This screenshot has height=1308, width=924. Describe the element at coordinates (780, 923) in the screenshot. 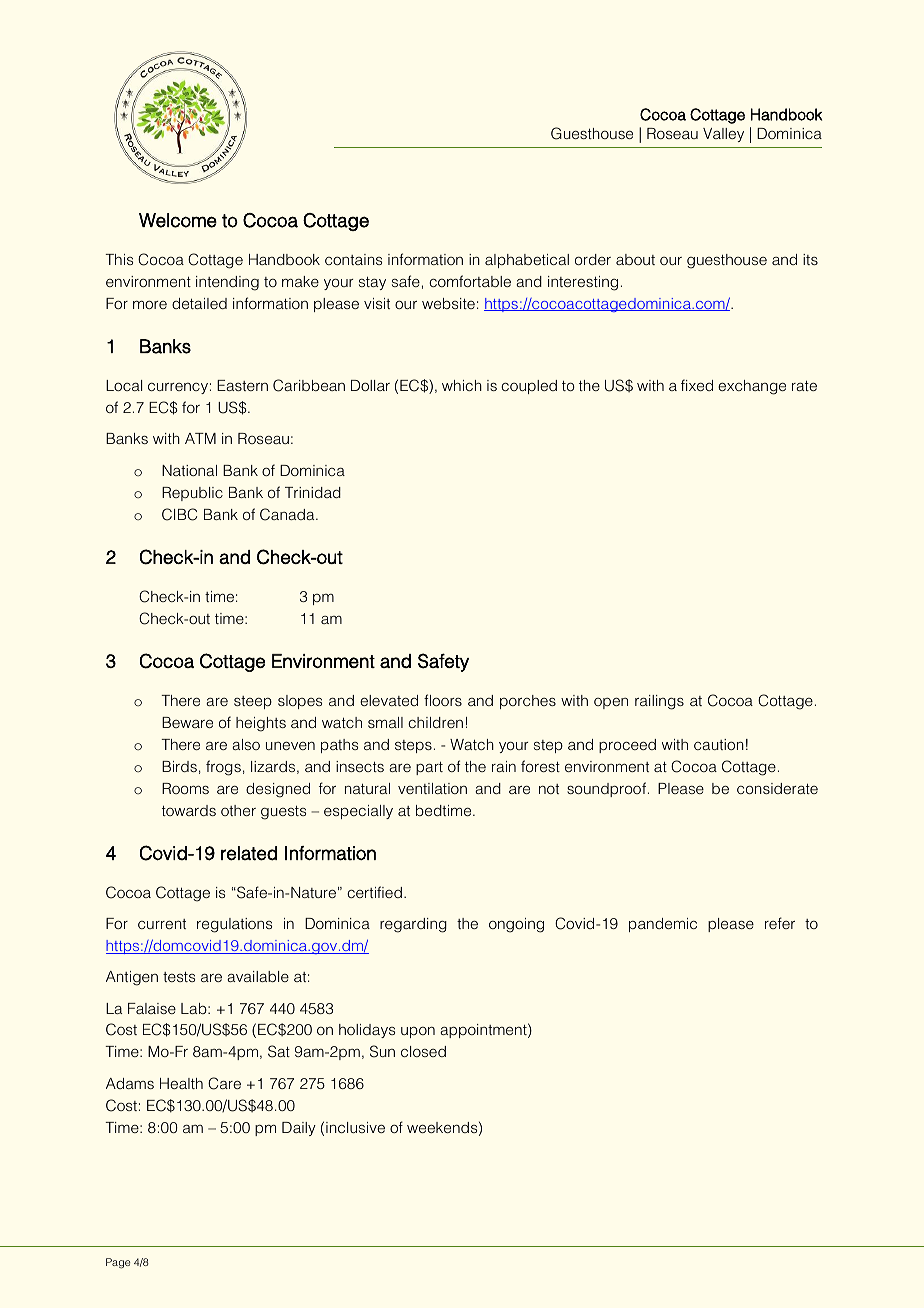

I see `refer` at that location.
